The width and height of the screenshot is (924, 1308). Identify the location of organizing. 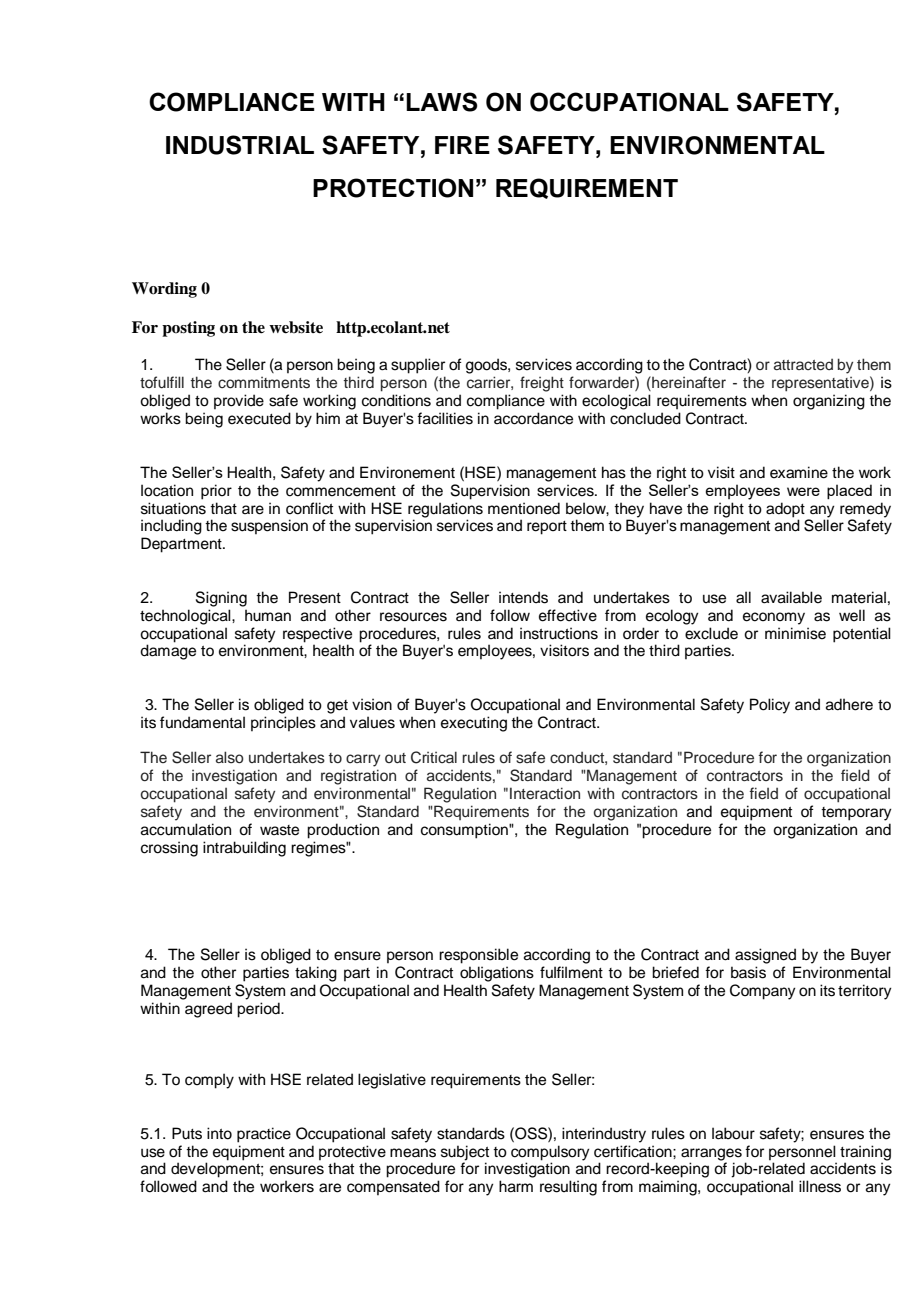
(829, 402).
